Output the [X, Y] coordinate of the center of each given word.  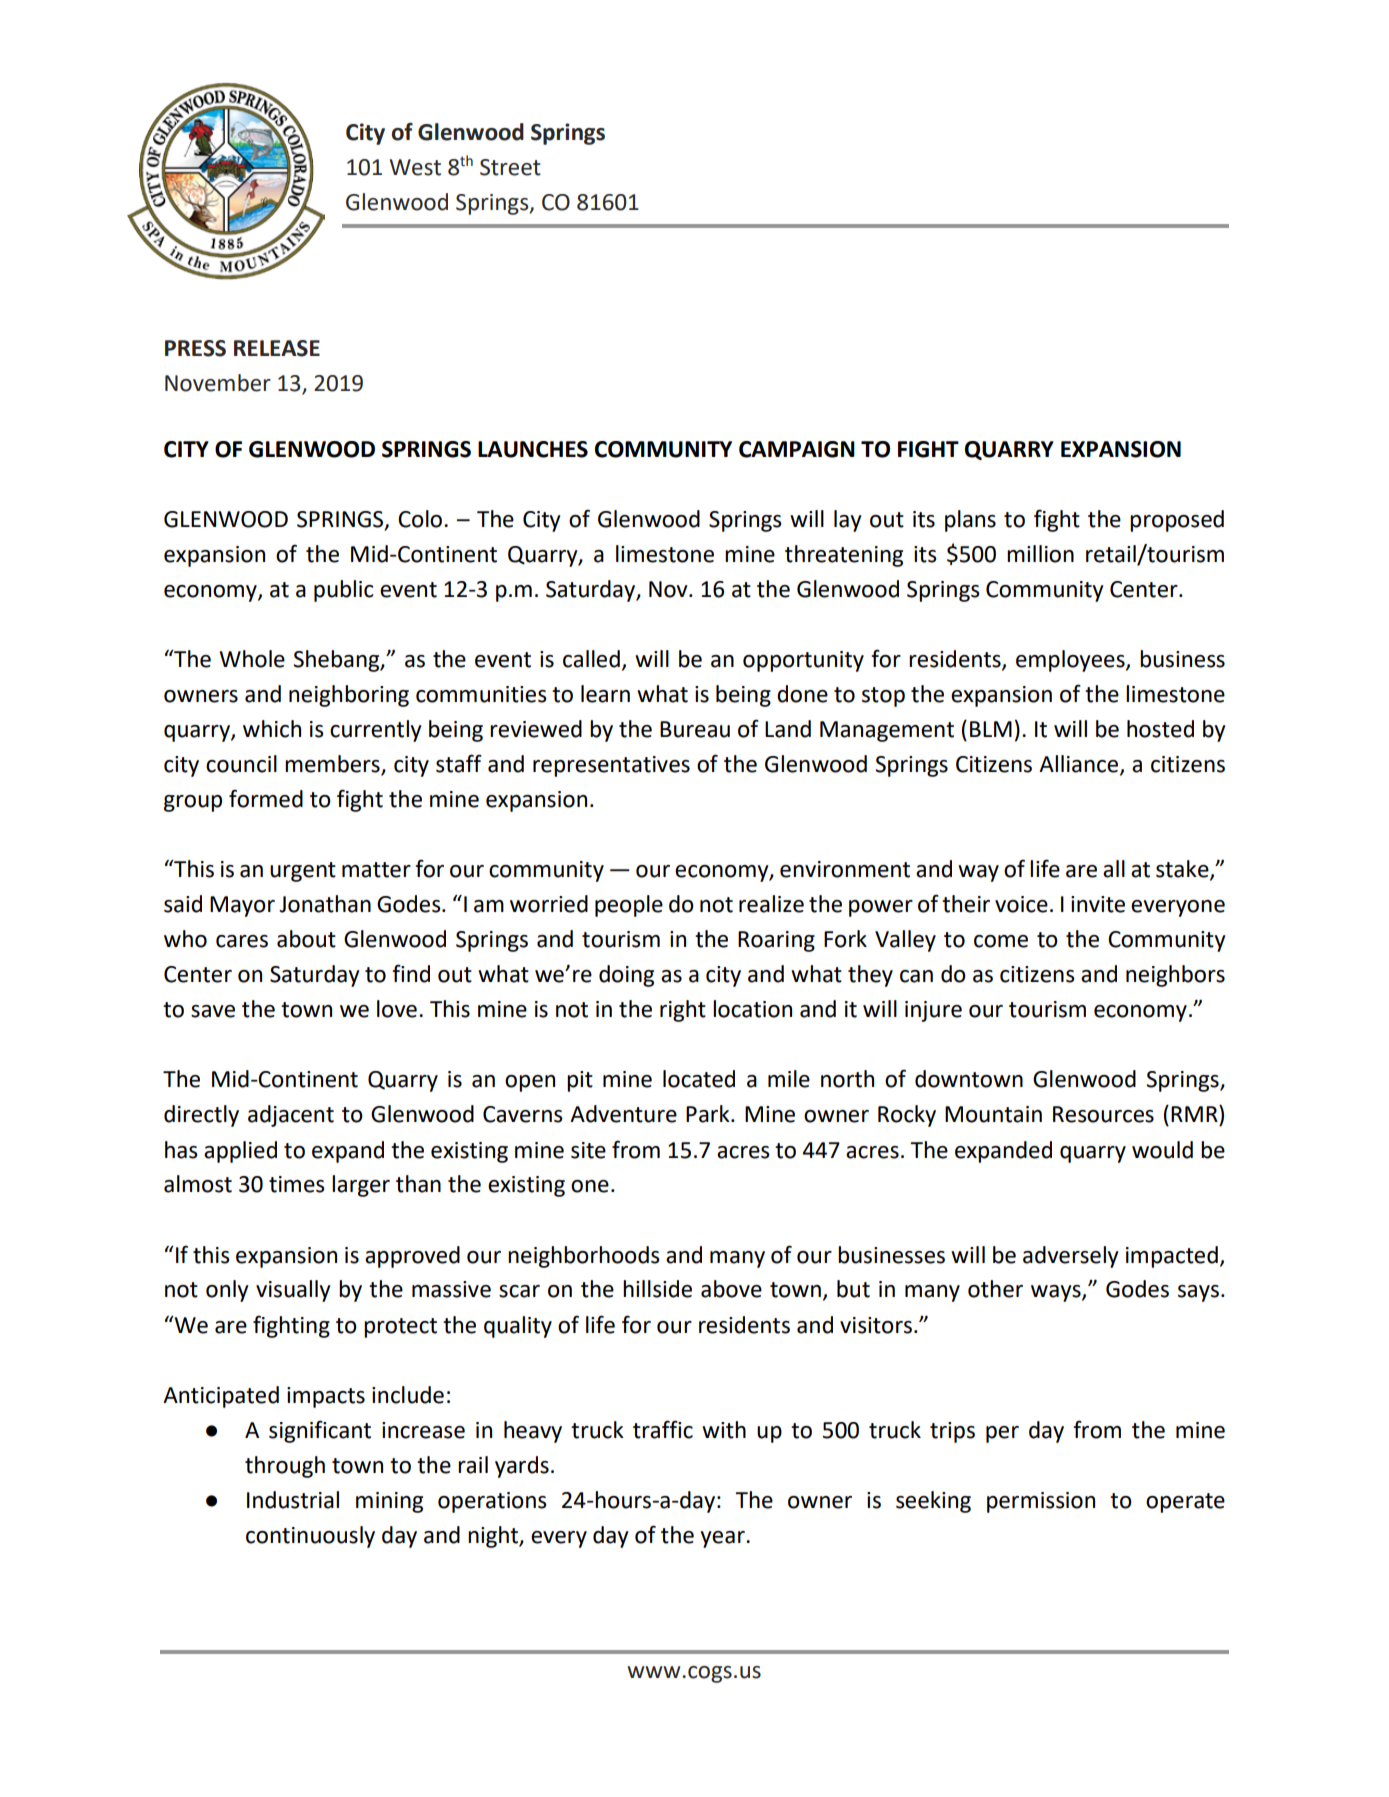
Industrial [293, 1500]
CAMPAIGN [797, 449]
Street [510, 167]
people [629, 906]
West [415, 167]
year [723, 1539]
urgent [303, 872]
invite [1098, 904]
